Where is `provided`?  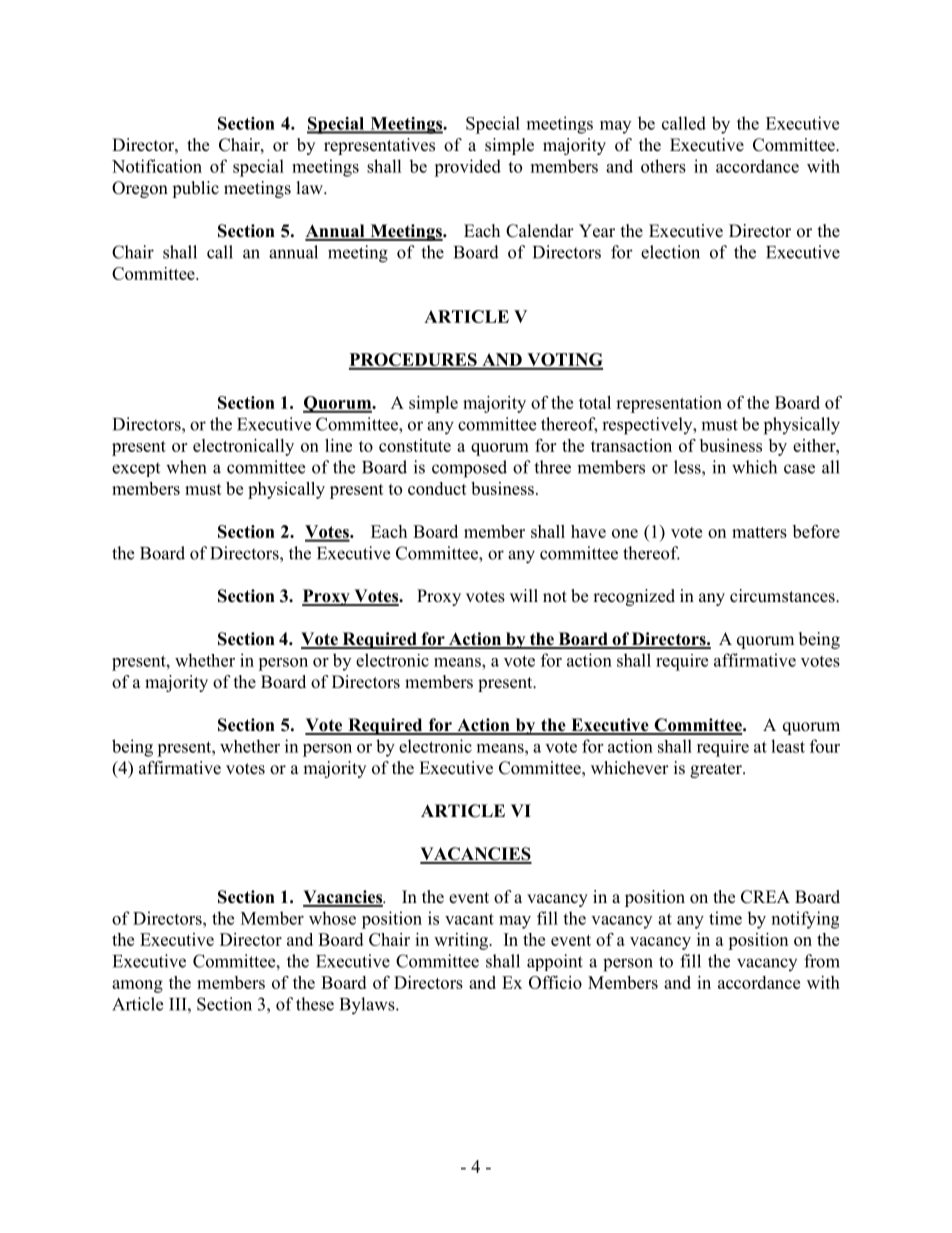
provided is located at coordinates (467, 168).
